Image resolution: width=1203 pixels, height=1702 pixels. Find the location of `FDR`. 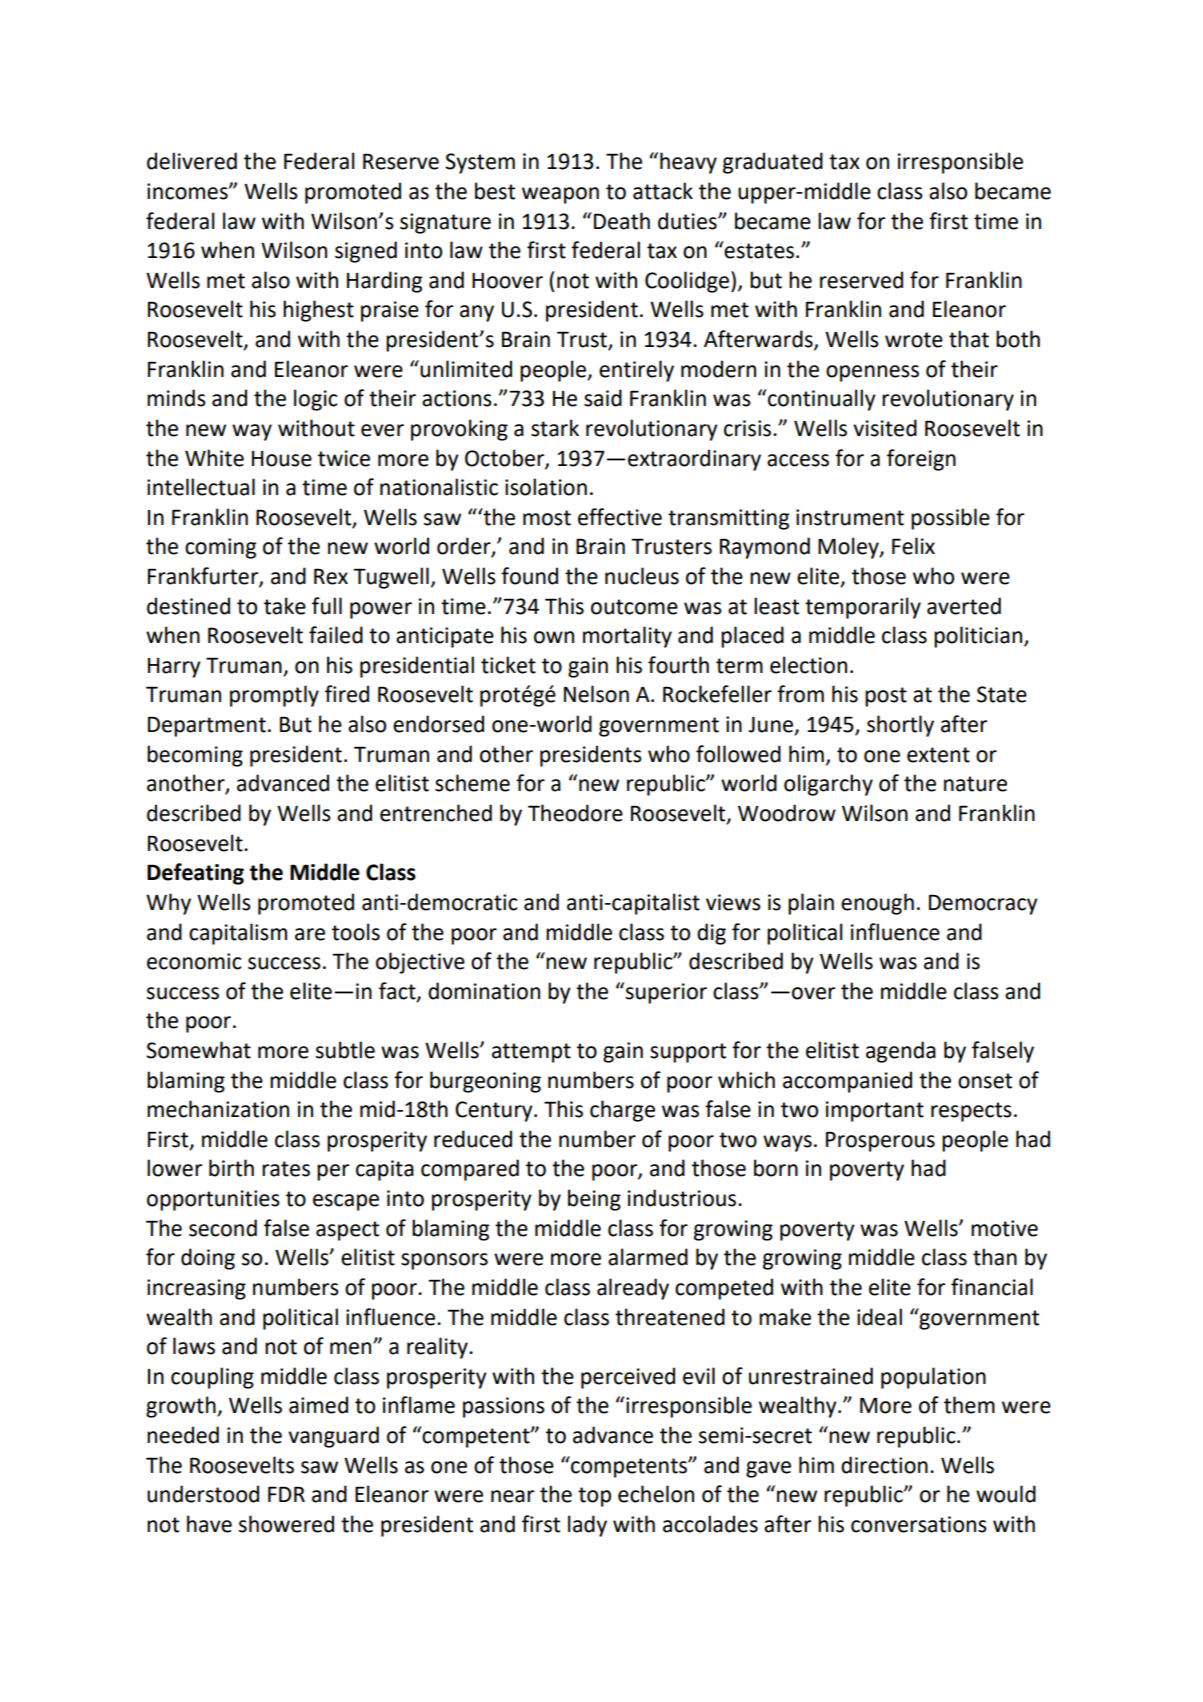

FDR is located at coordinates (286, 1494).
